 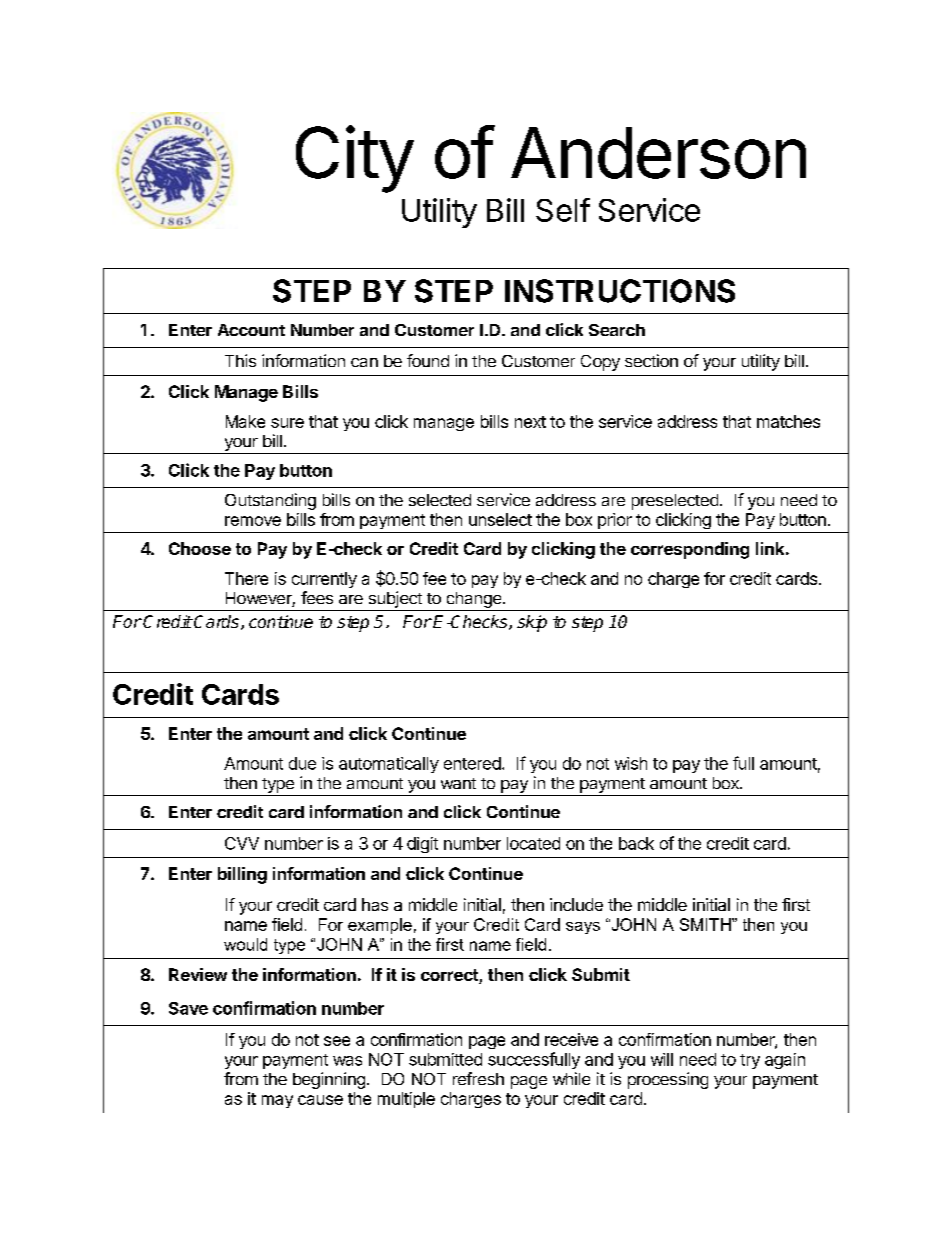 What do you see at coordinates (690, 550) in the screenshot?
I see `corresponding` at bounding box center [690, 550].
